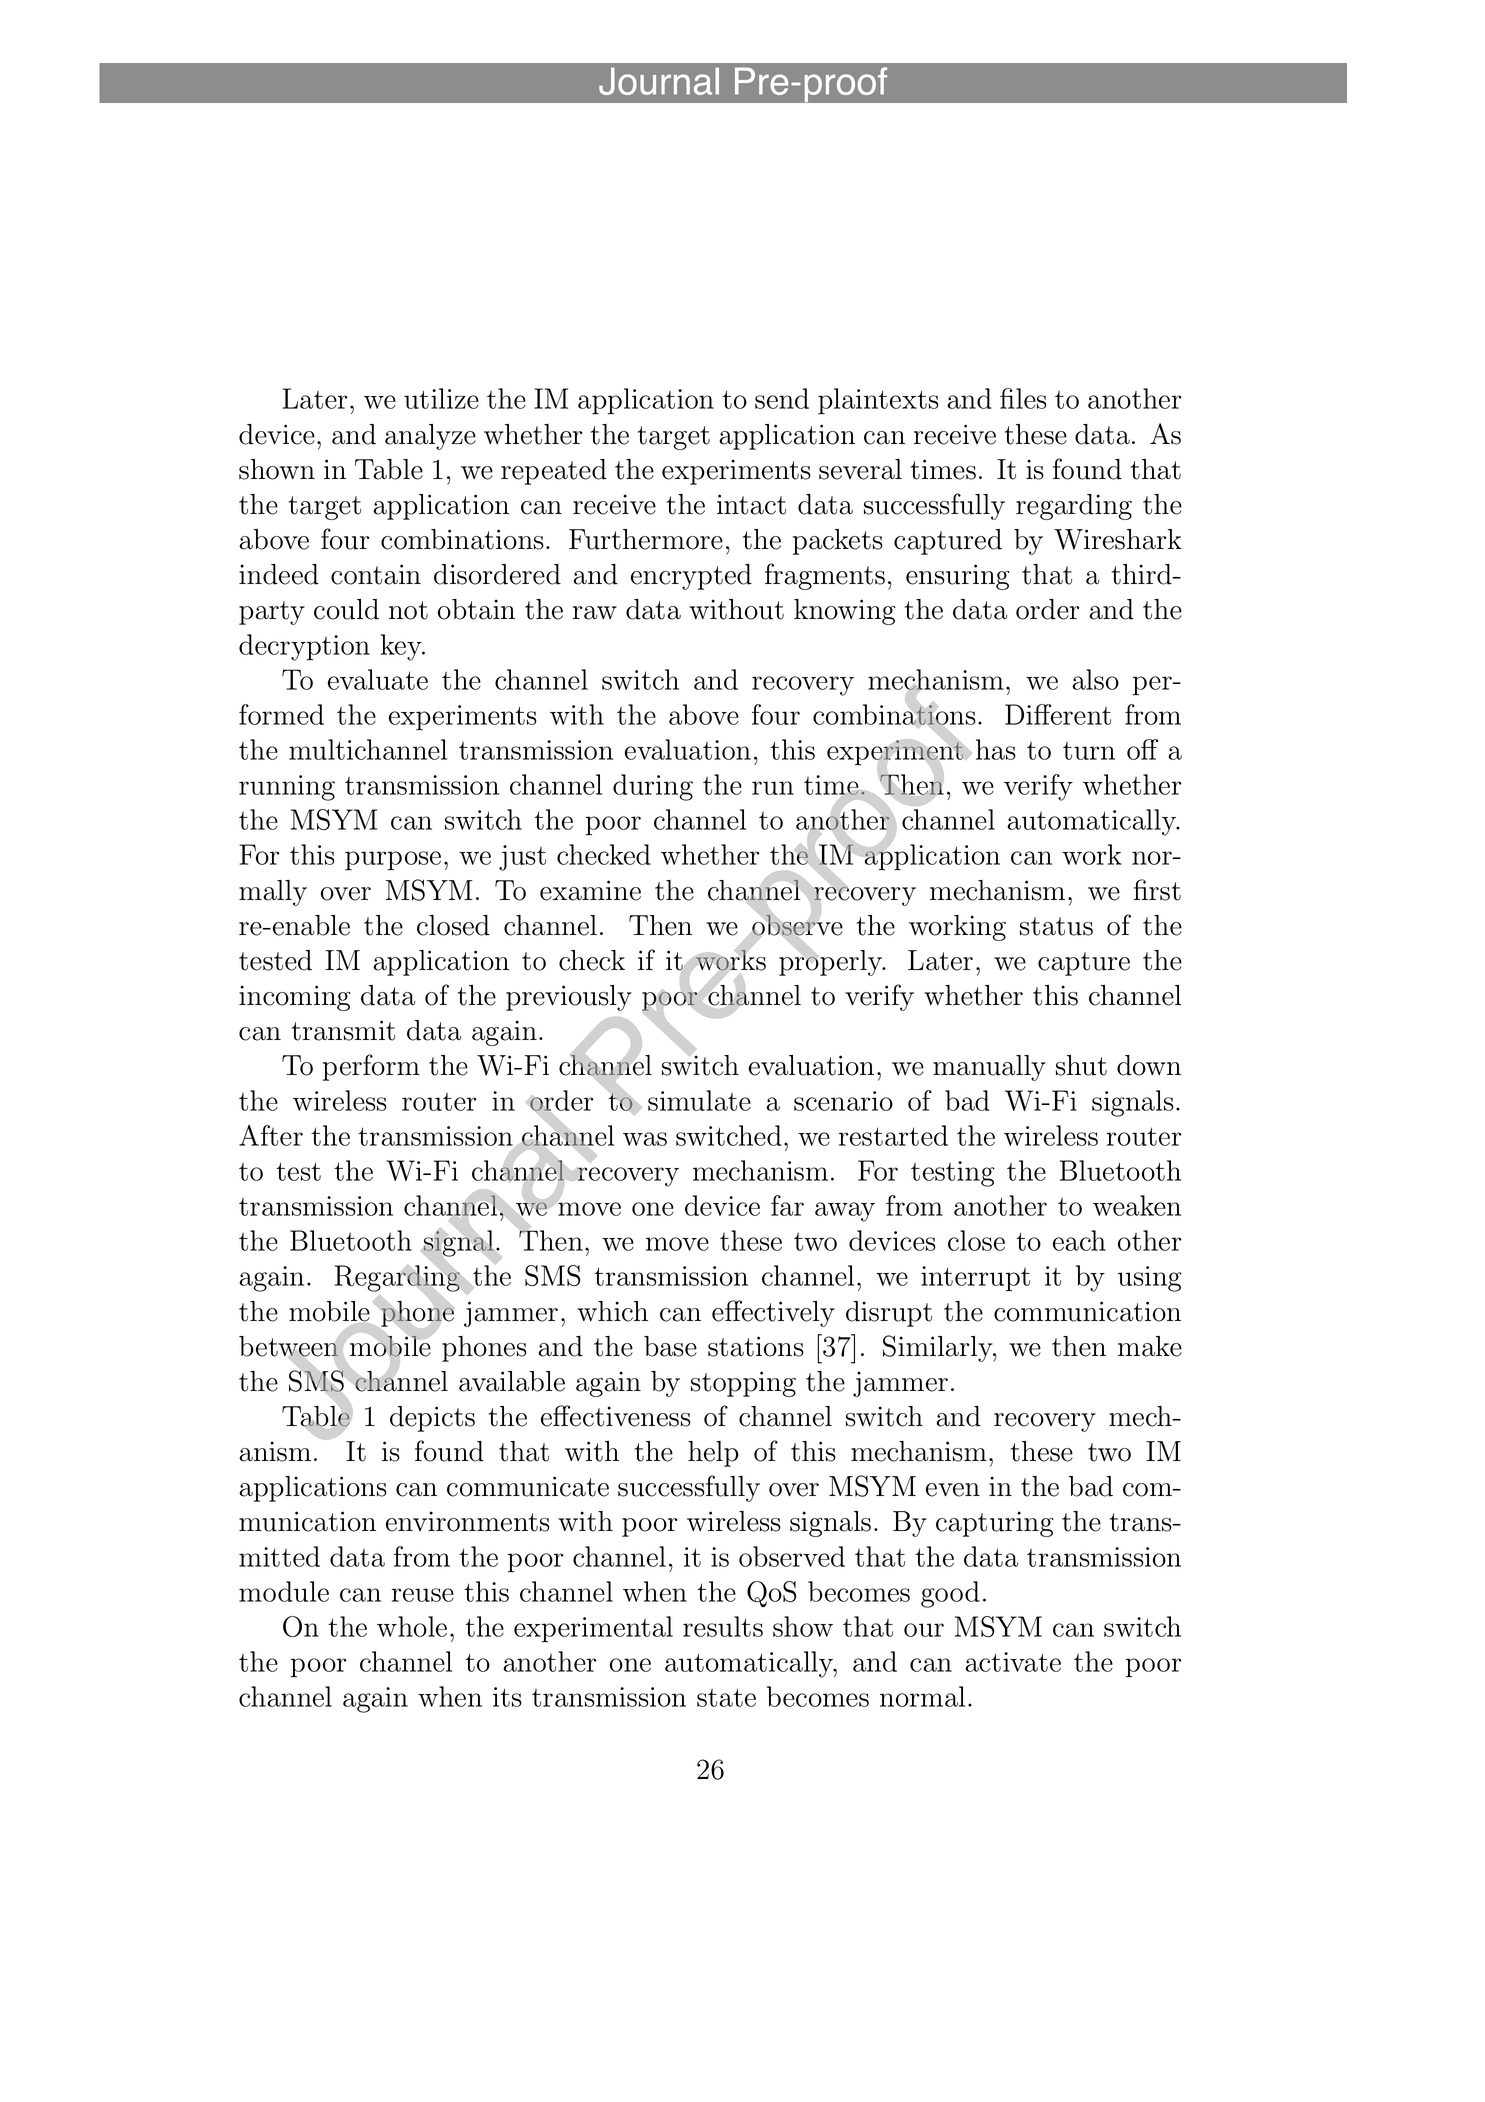 Image resolution: width=1485 pixels, height=2102 pixels. What do you see at coordinates (1023, 398) in the screenshot?
I see `files` at bounding box center [1023, 398].
